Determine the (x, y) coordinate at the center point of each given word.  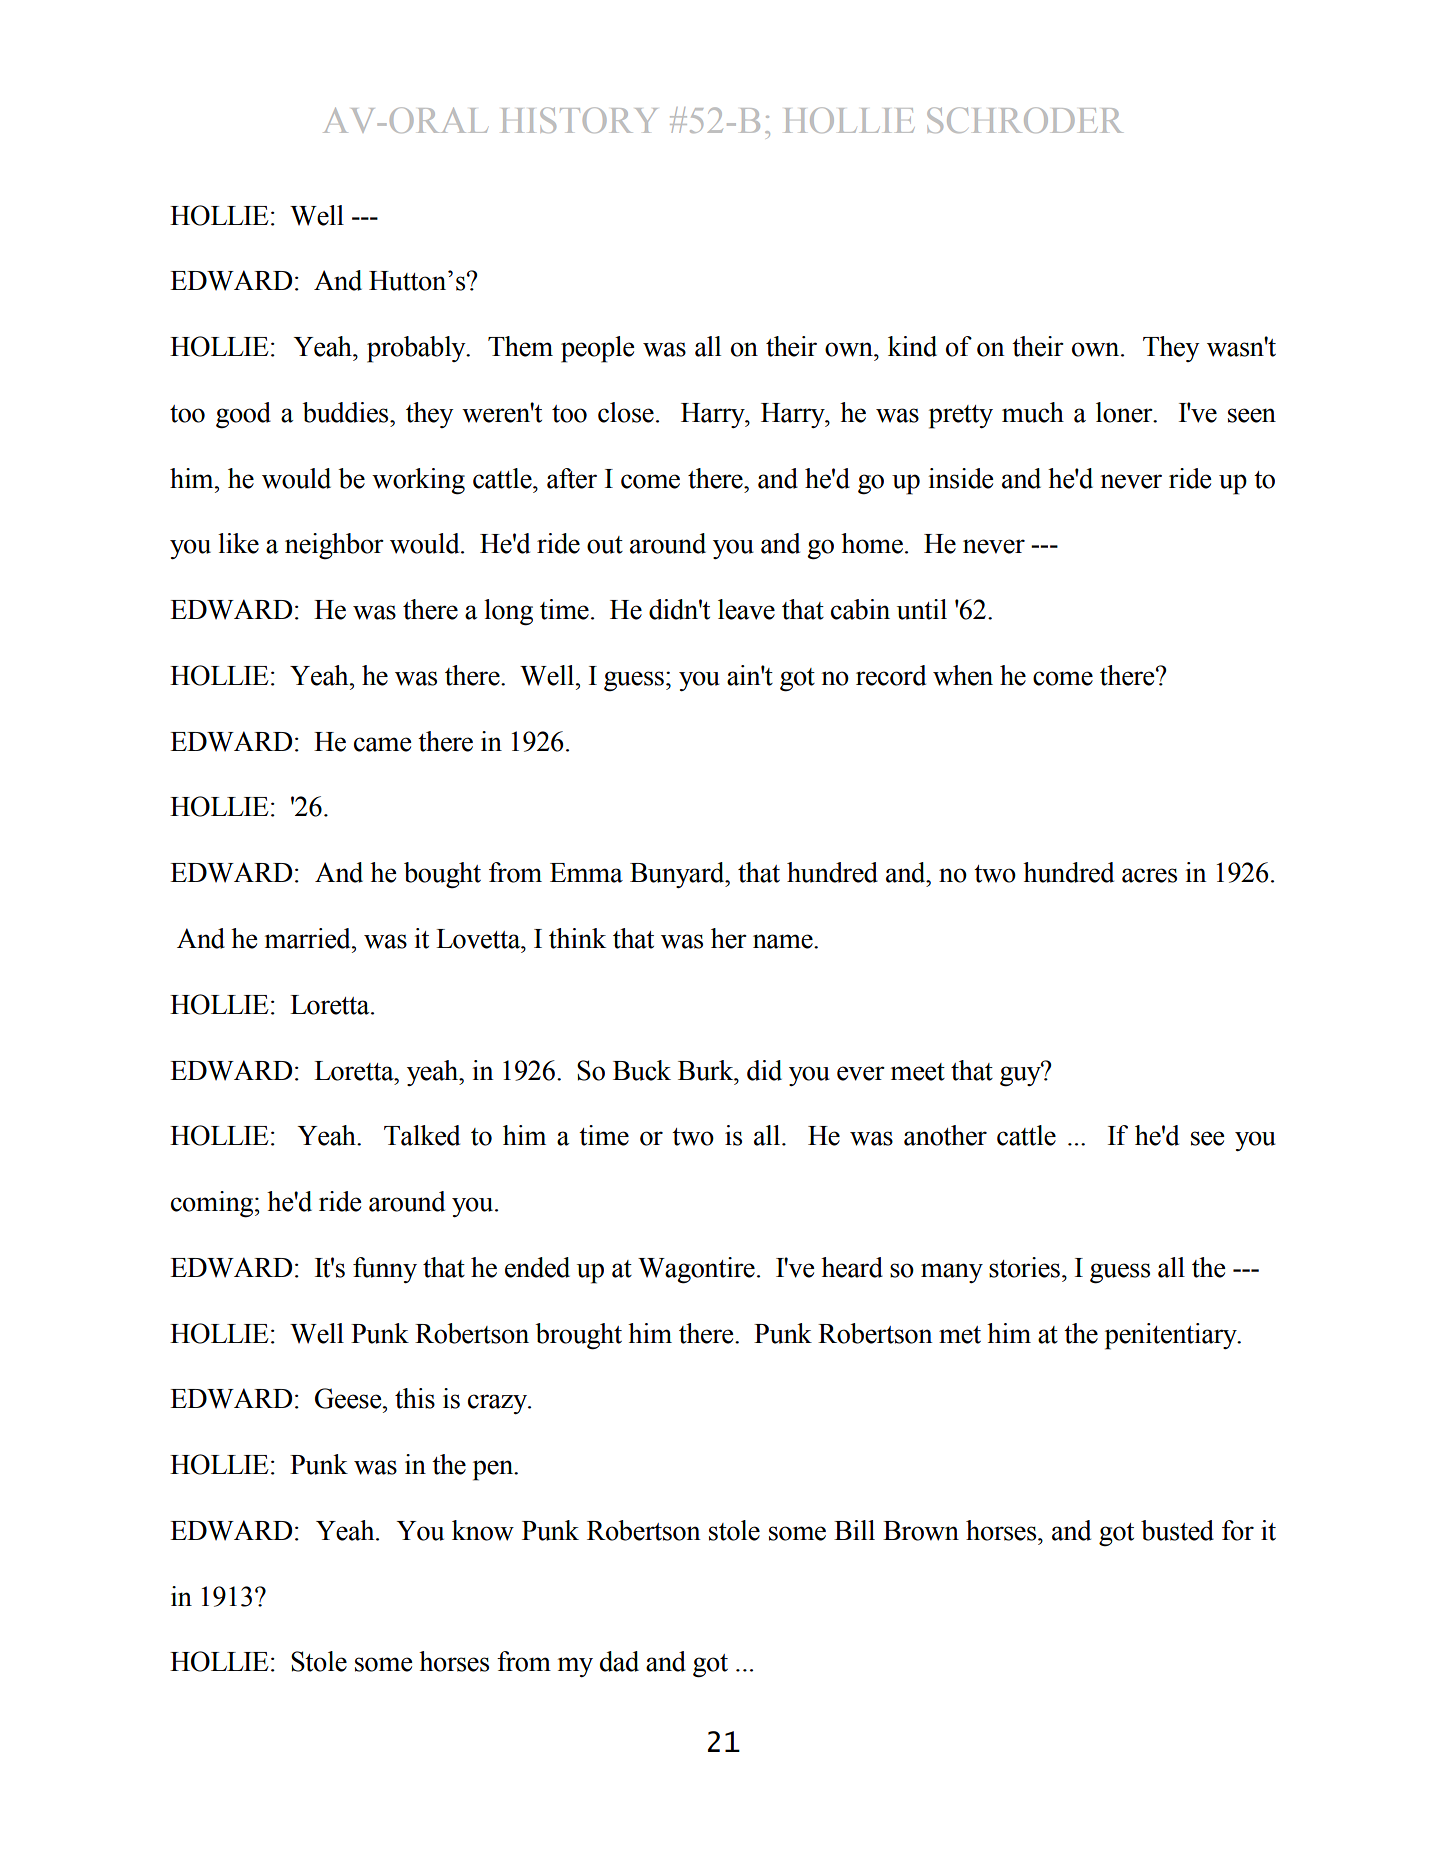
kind (912, 346)
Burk (707, 1070)
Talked (422, 1135)
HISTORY (579, 120)
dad (619, 1661)
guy (1021, 1075)
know (483, 1530)
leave (746, 609)
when (963, 675)
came (383, 744)
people (598, 349)
